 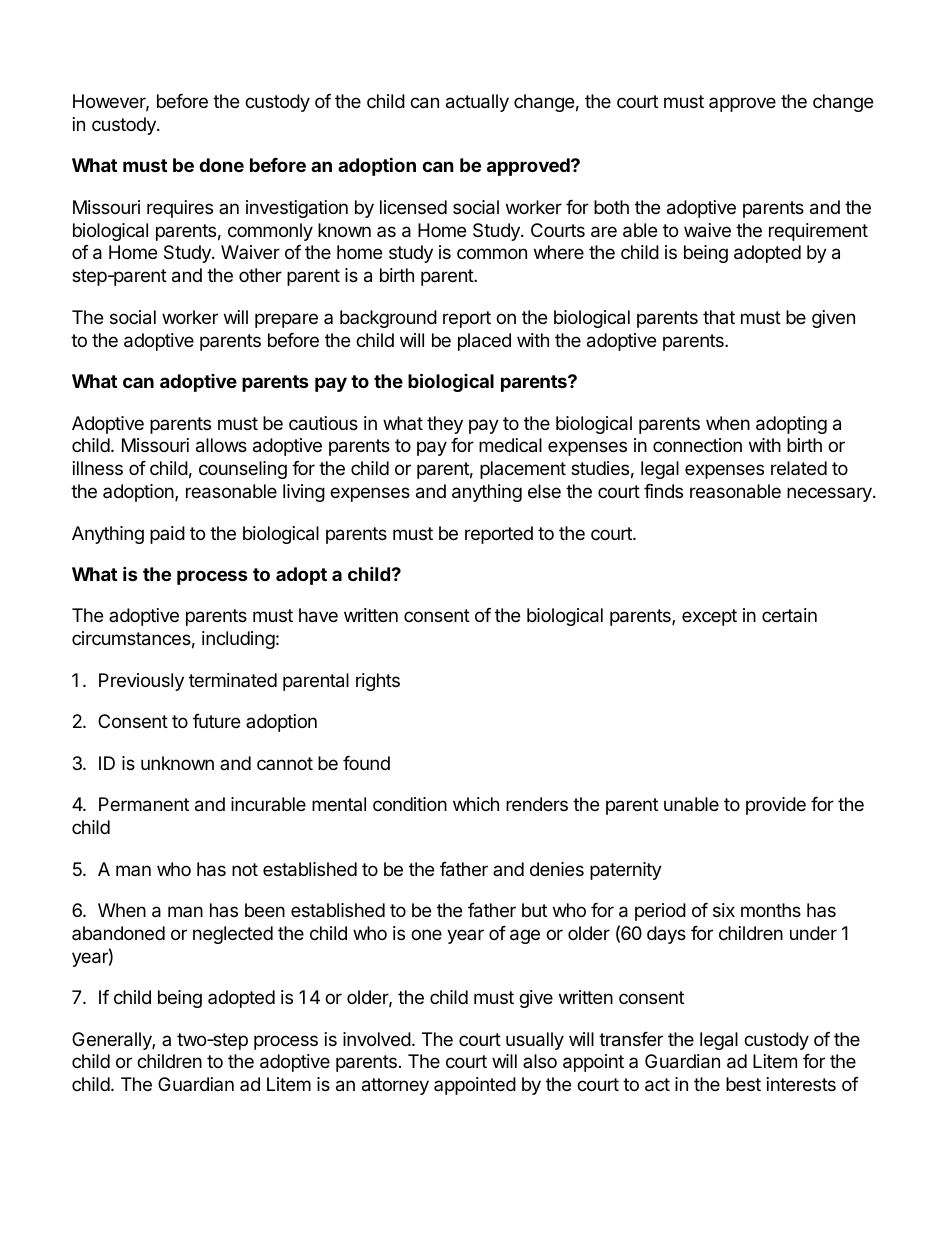 I want to click on requirement, so click(x=818, y=232).
